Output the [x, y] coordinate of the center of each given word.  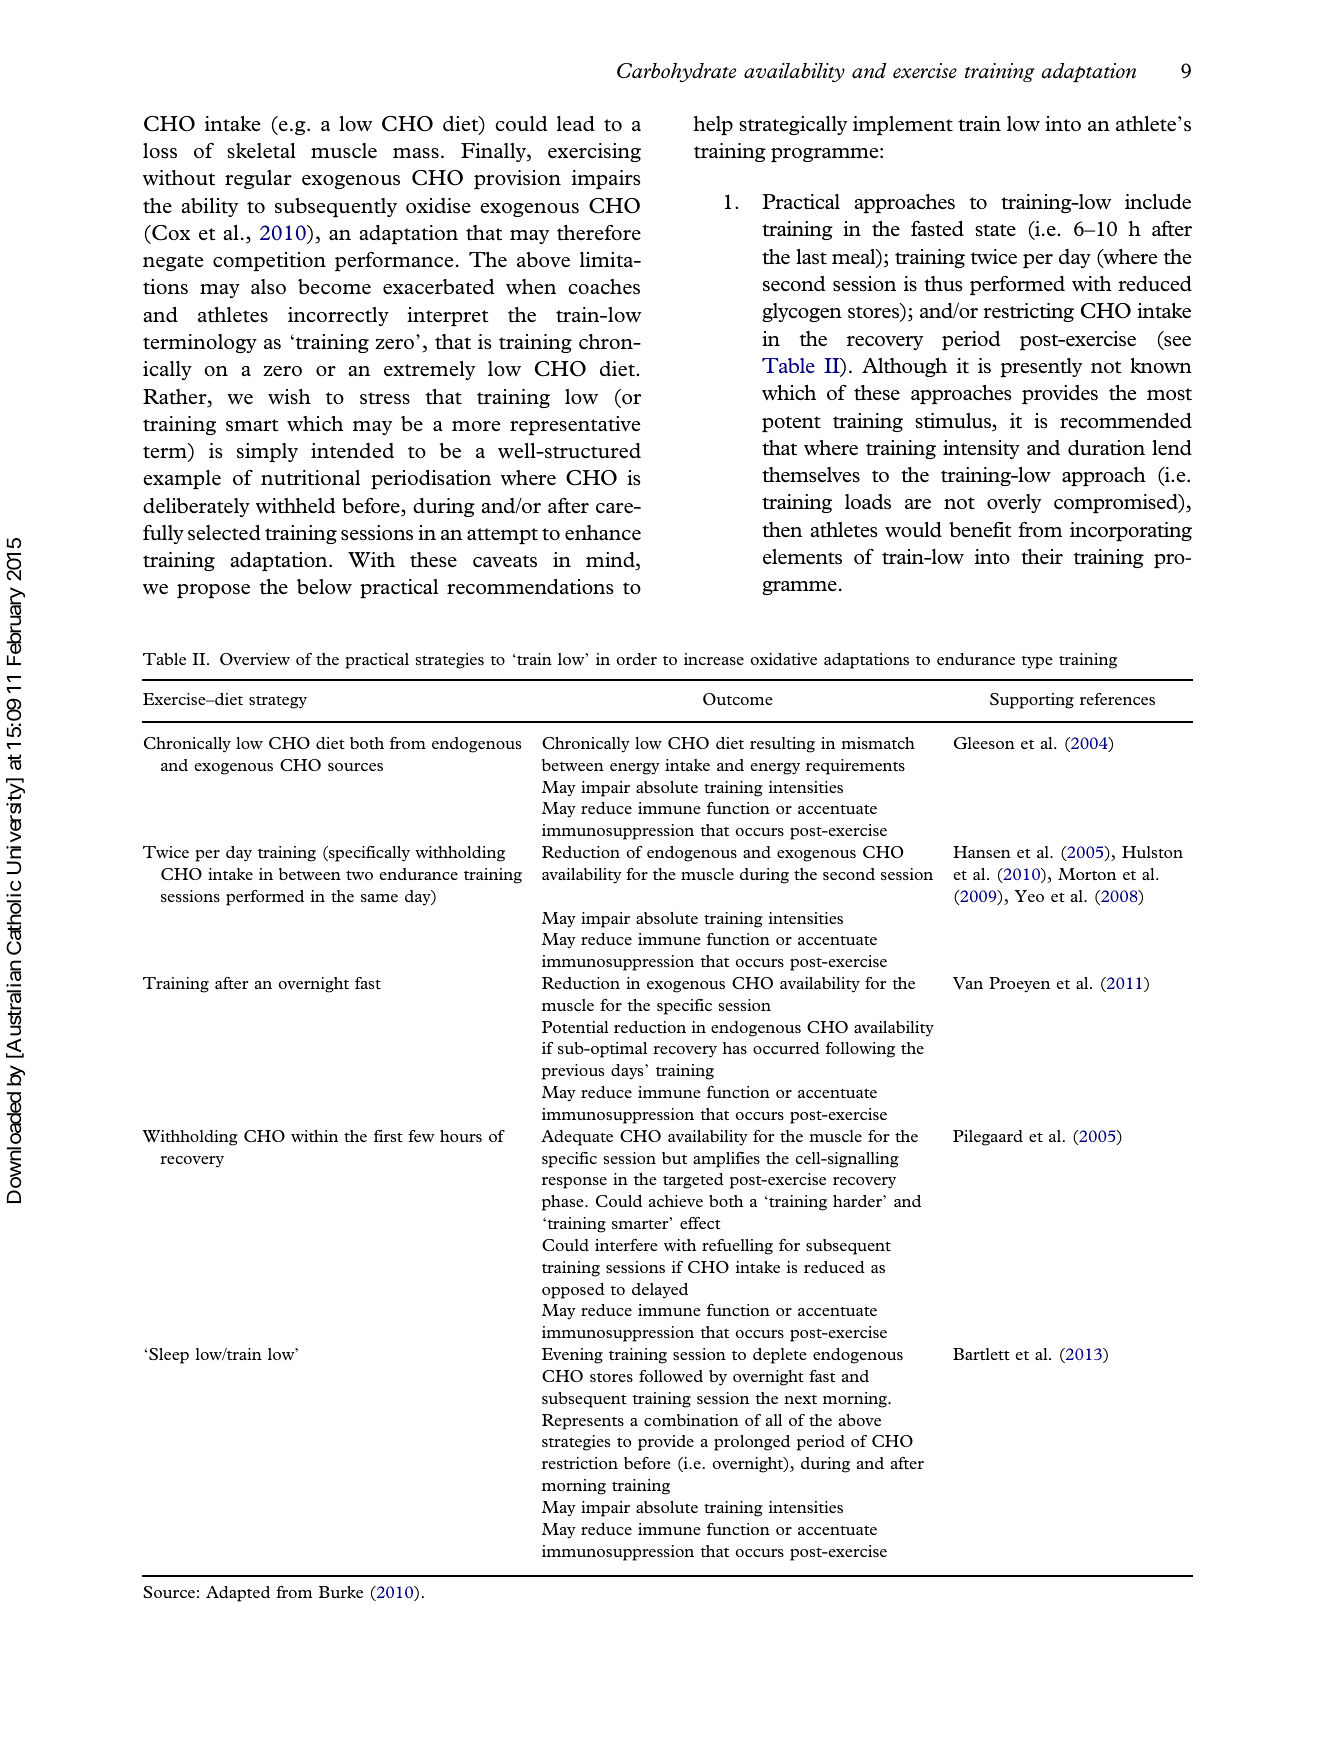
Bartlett [981, 1354]
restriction [580, 1463]
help [713, 125]
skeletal [261, 151]
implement [903, 125]
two [359, 875]
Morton [1087, 874]
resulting [782, 745]
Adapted [238, 1594]
